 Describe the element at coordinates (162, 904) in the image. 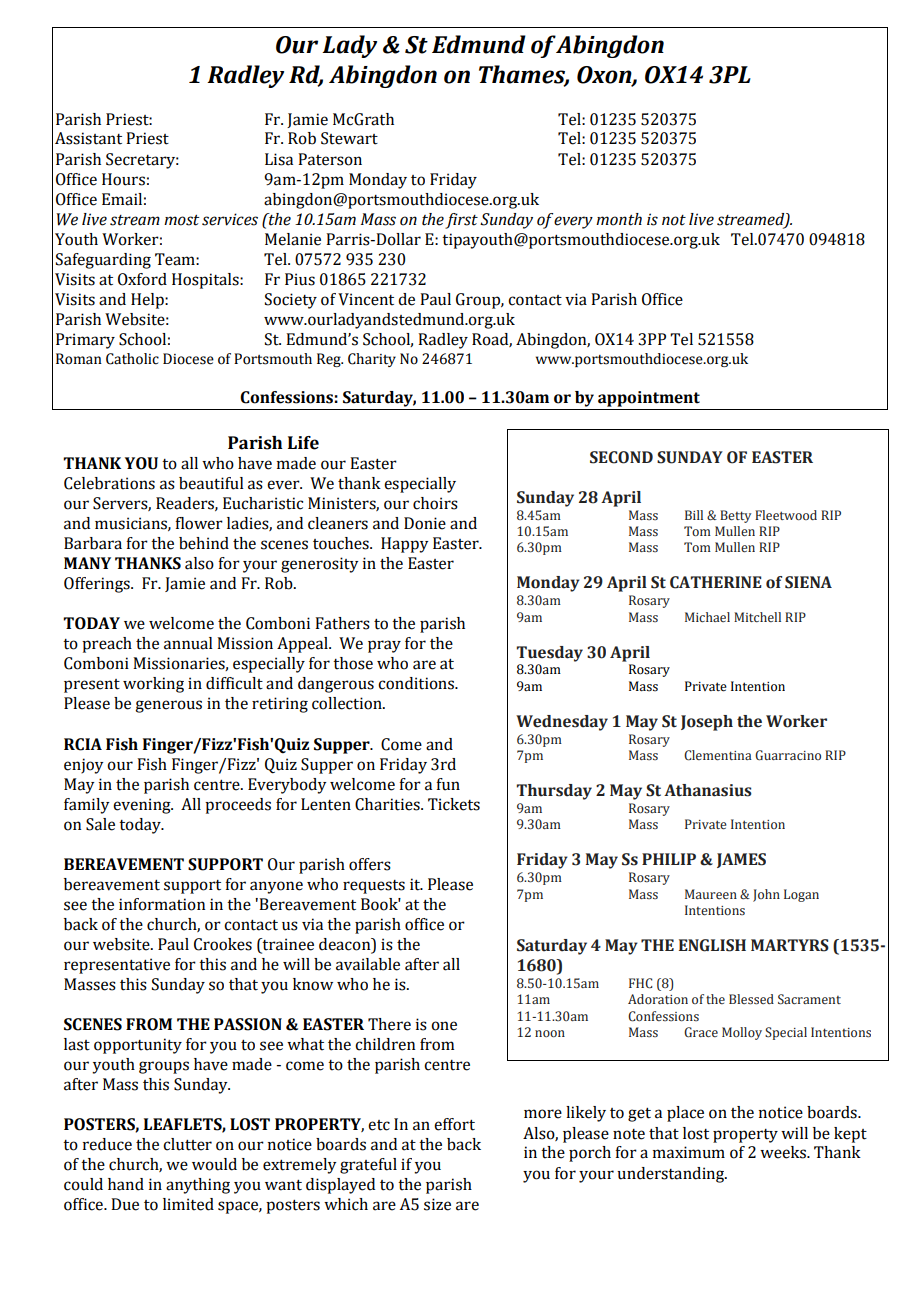

I see `information` at that location.
